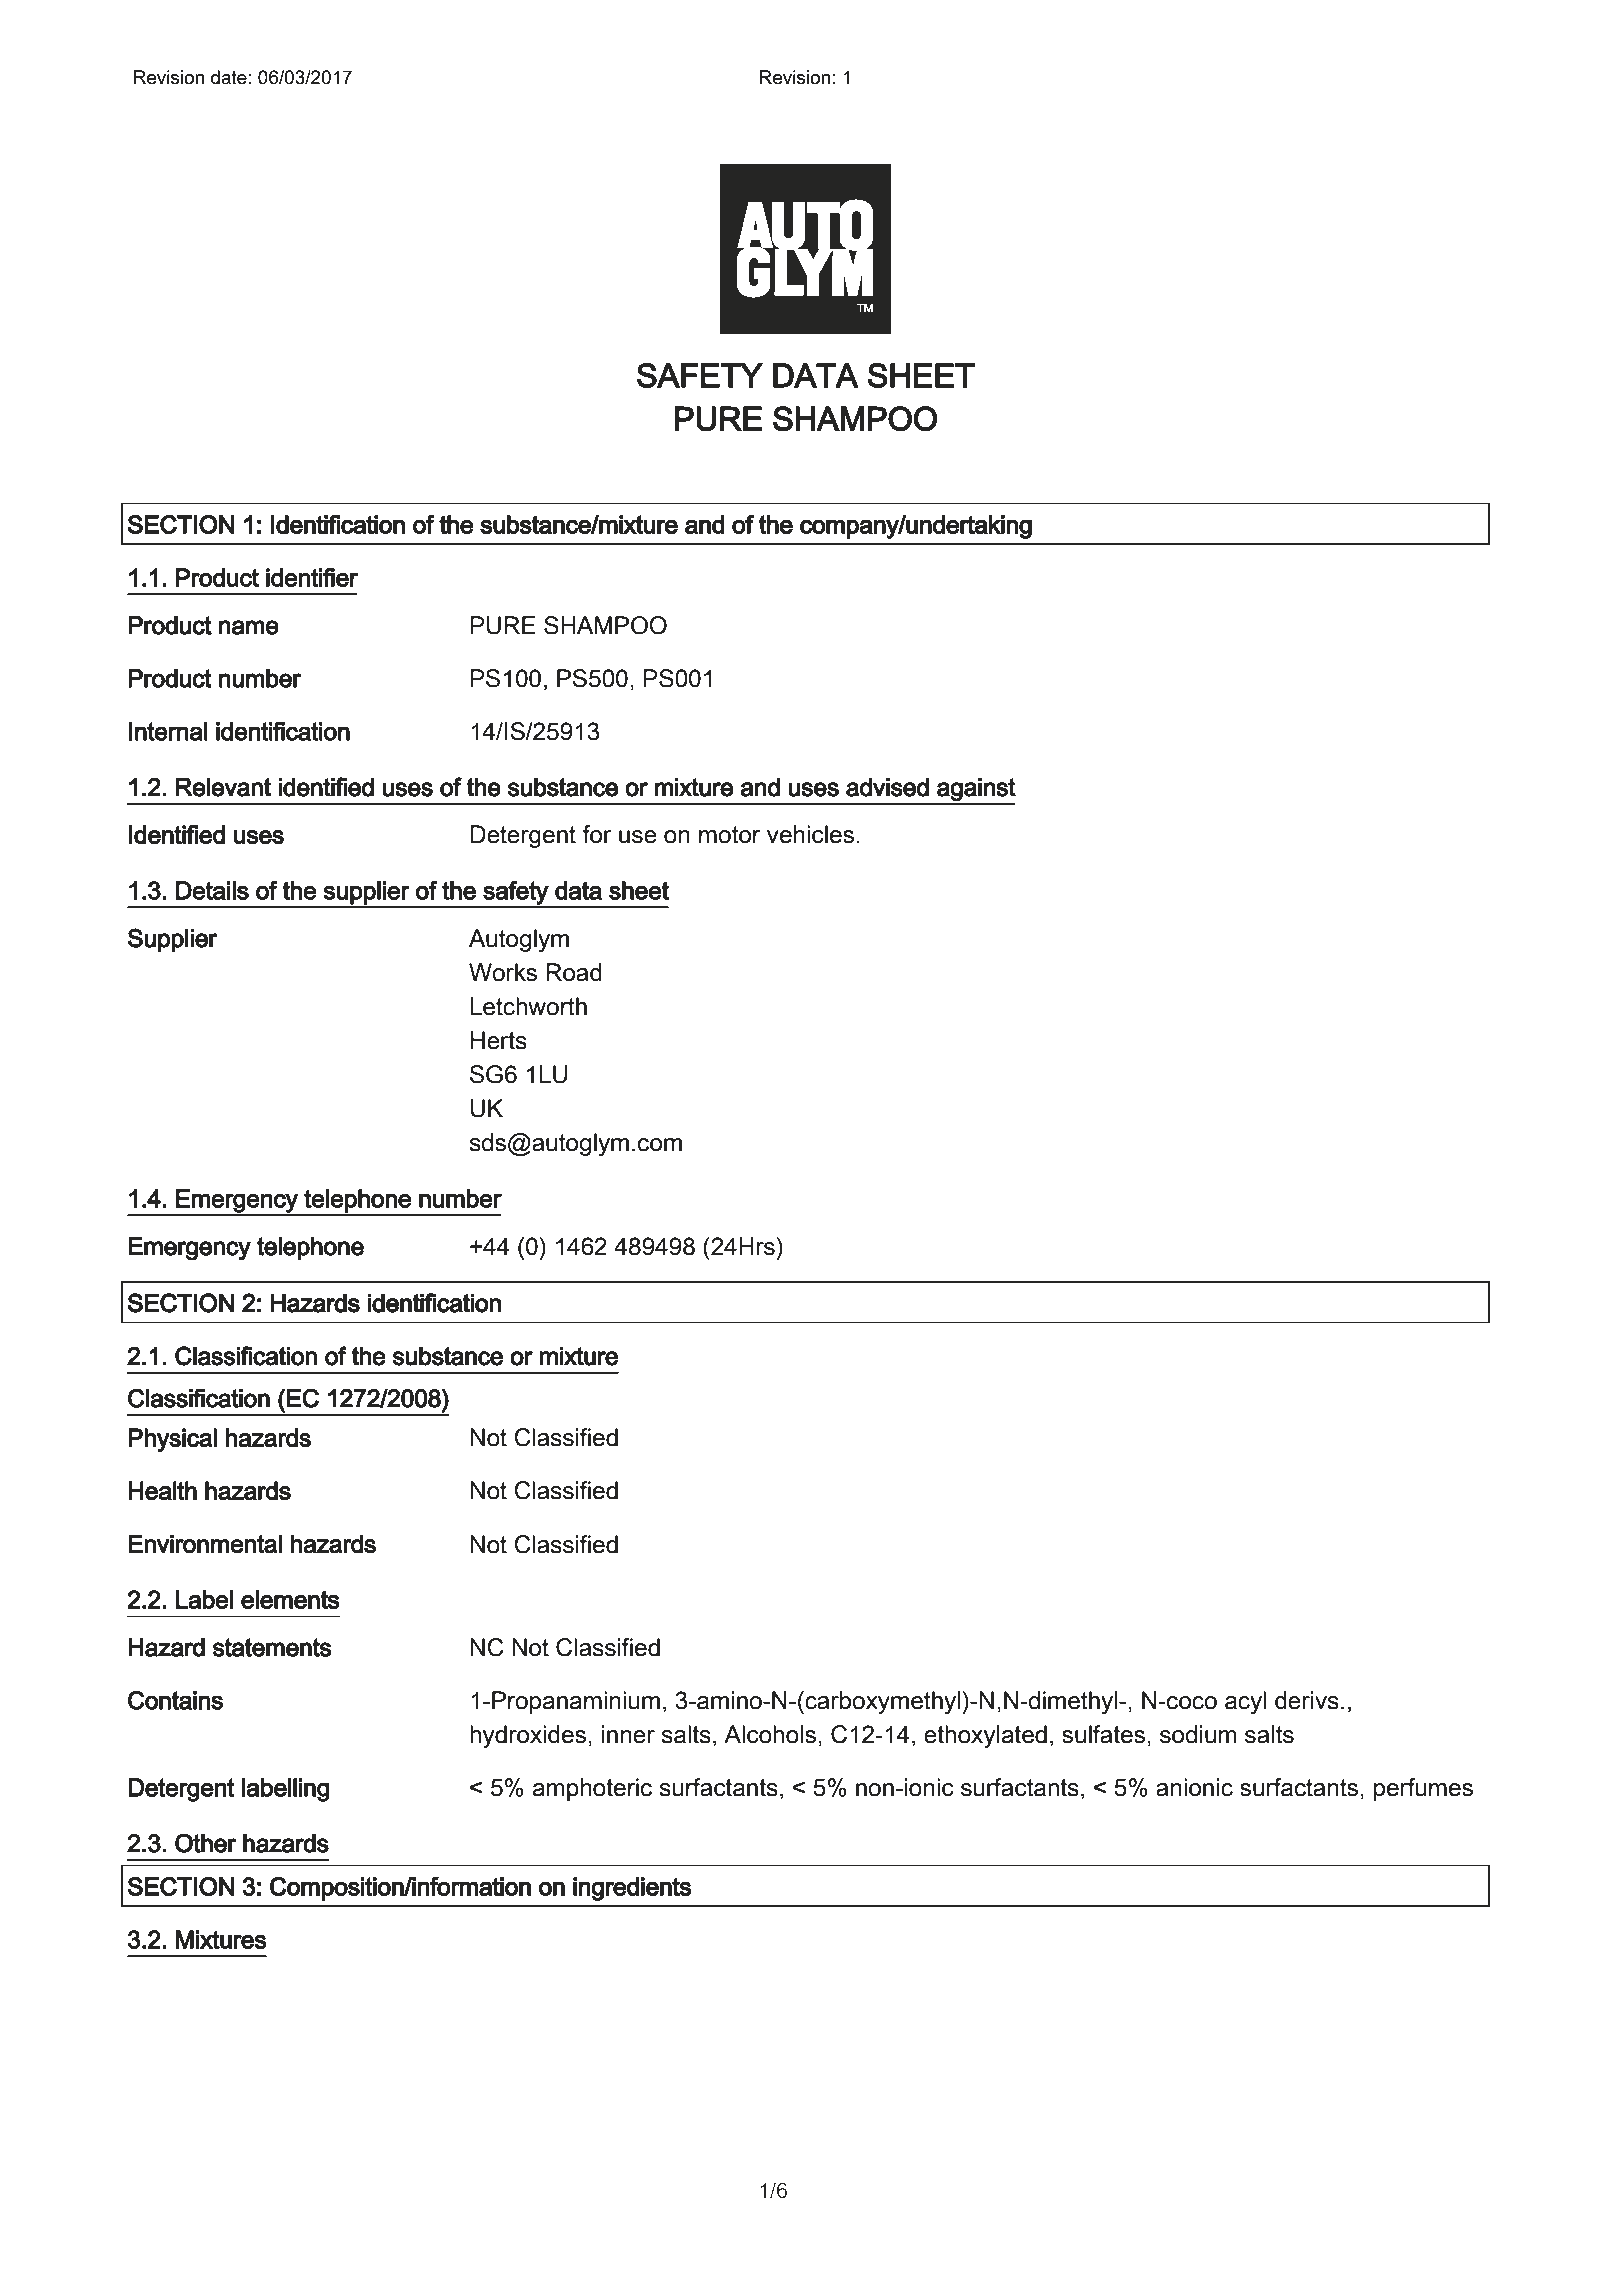  What do you see at coordinates (810, 834) in the screenshot?
I see `vehicles` at bounding box center [810, 834].
